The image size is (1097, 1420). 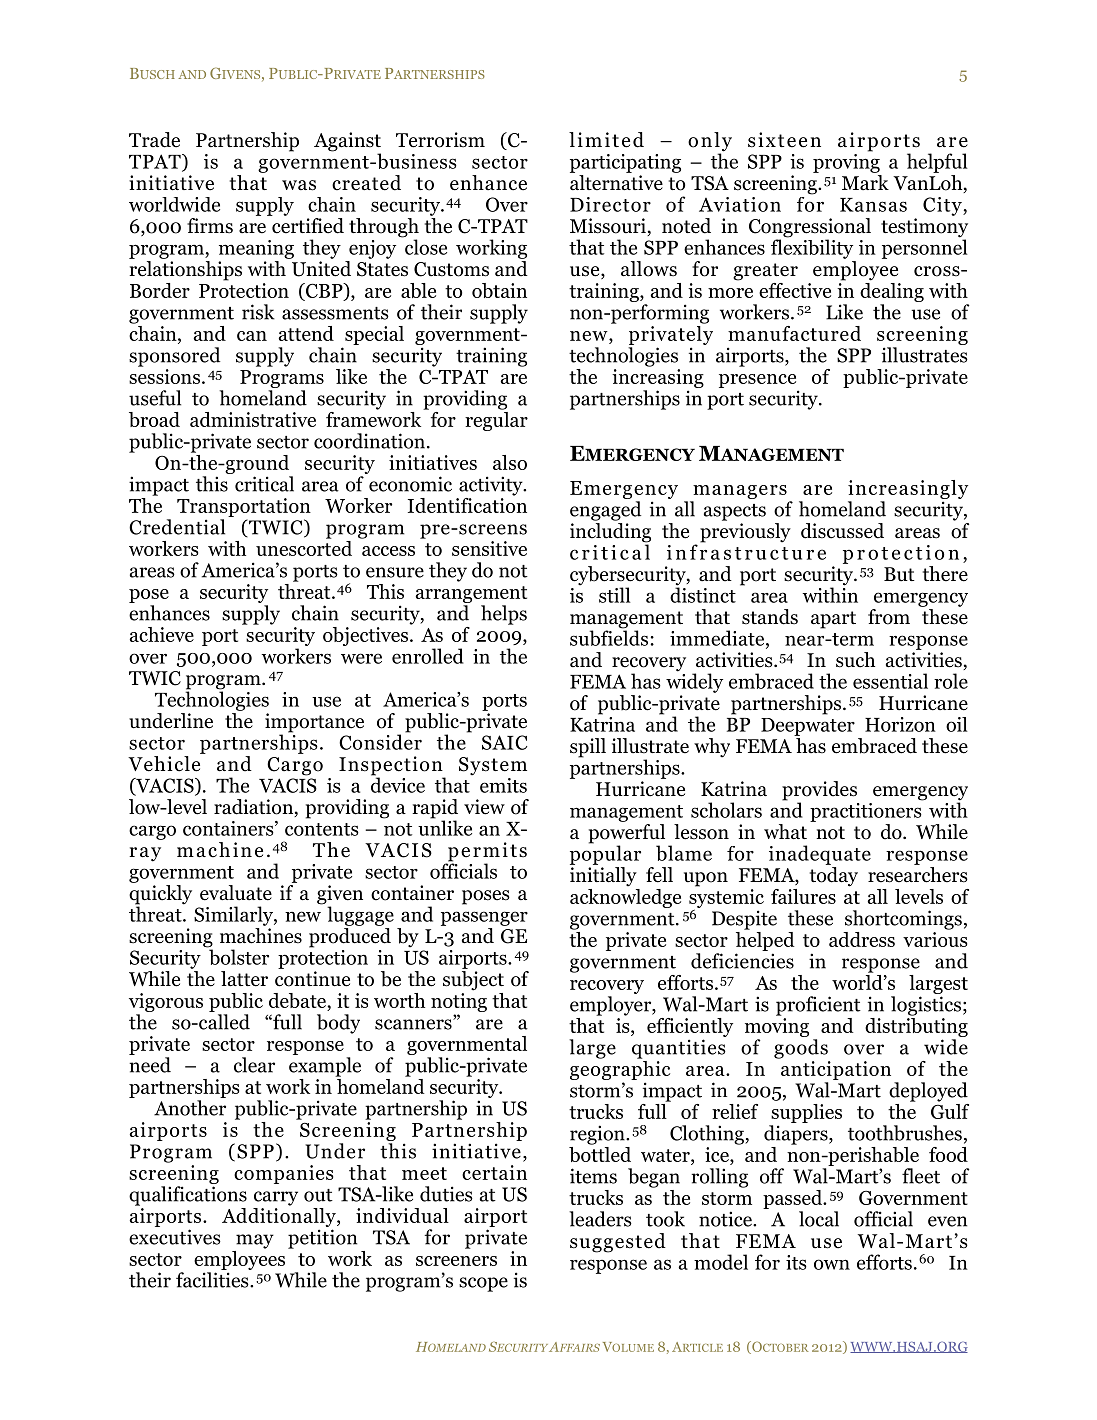 What do you see at coordinates (299, 185) in the image?
I see `was` at bounding box center [299, 185].
